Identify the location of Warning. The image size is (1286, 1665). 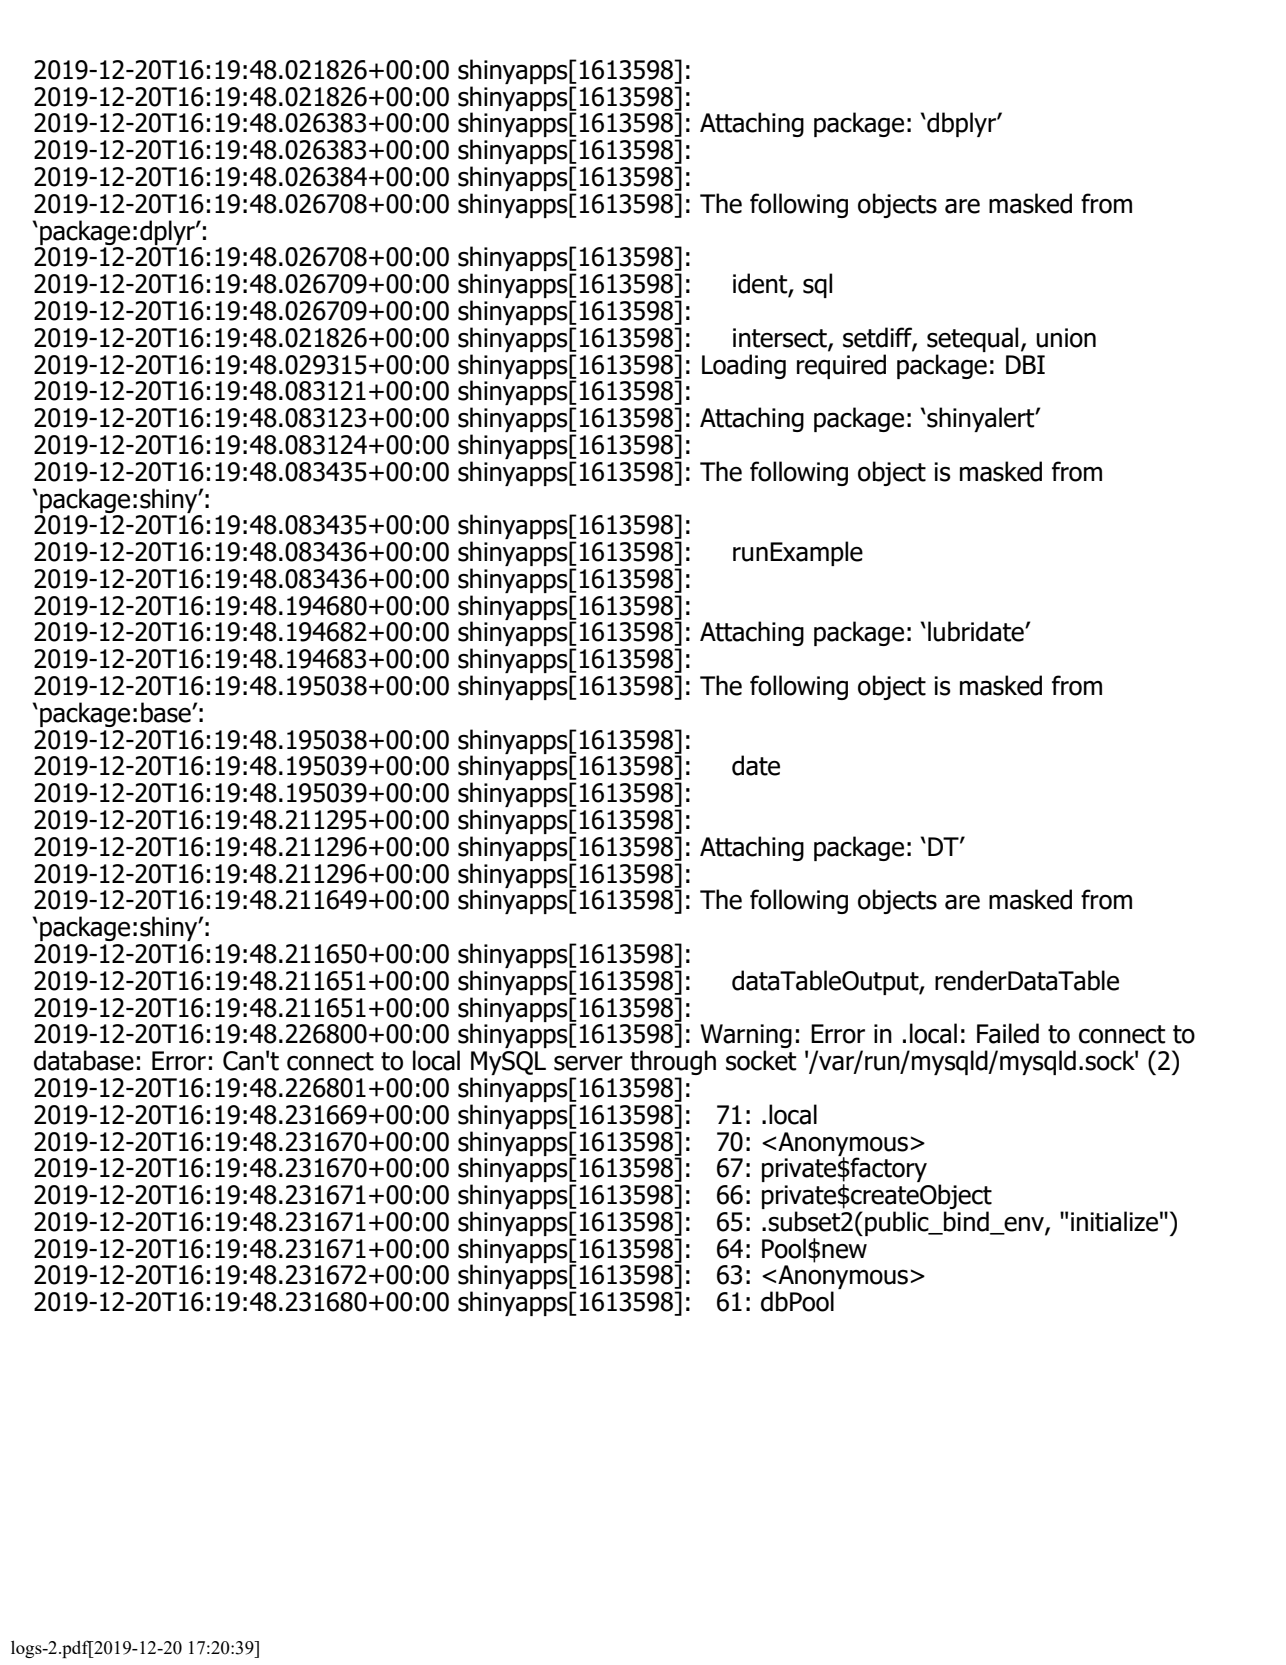
(746, 1037).
